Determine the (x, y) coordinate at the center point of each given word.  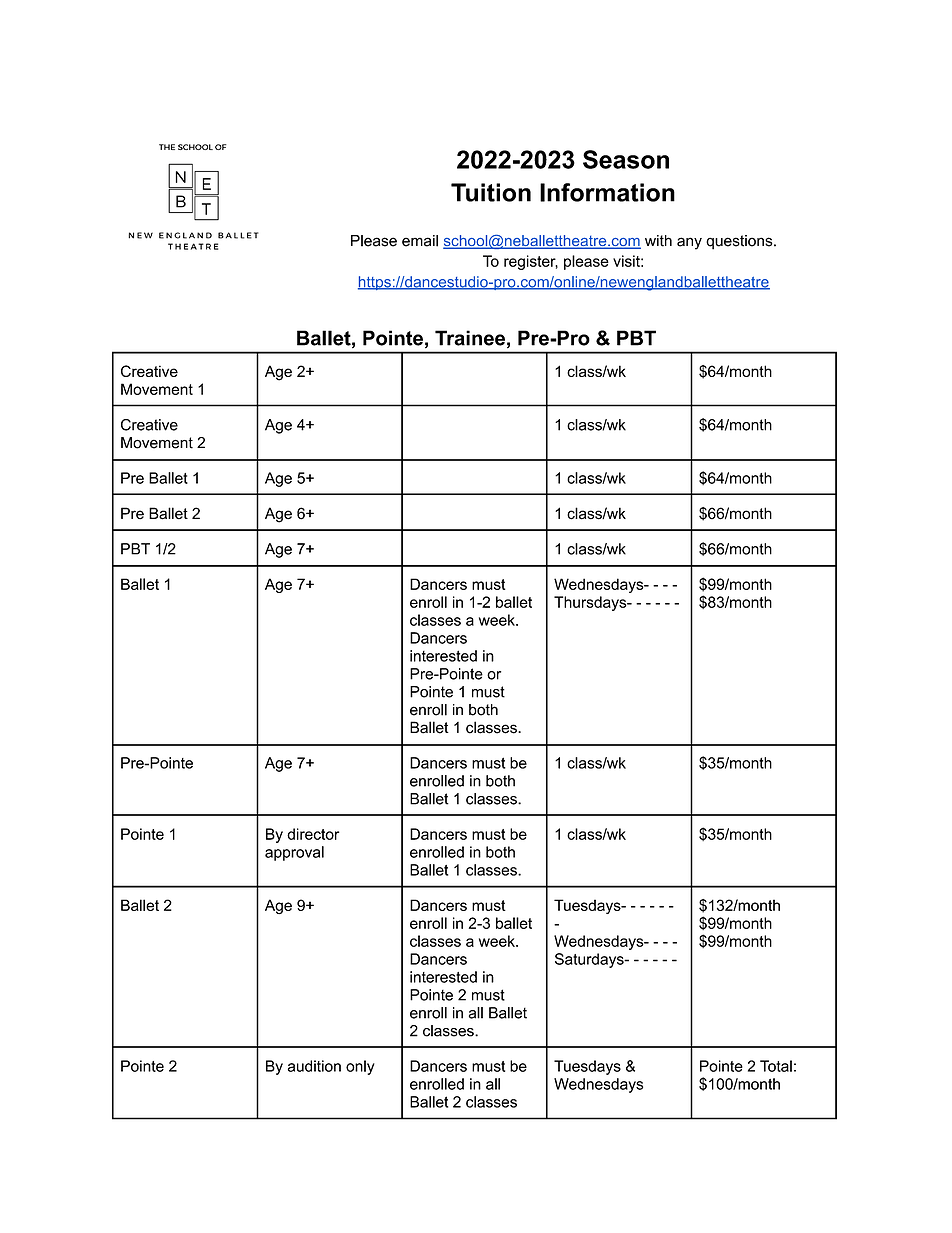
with (658, 241)
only (360, 1067)
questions (740, 242)
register (531, 262)
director (313, 834)
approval (294, 853)
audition (314, 1066)
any (689, 243)
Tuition (491, 192)
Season (626, 159)
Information (607, 192)
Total (776, 1066)
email (420, 241)
